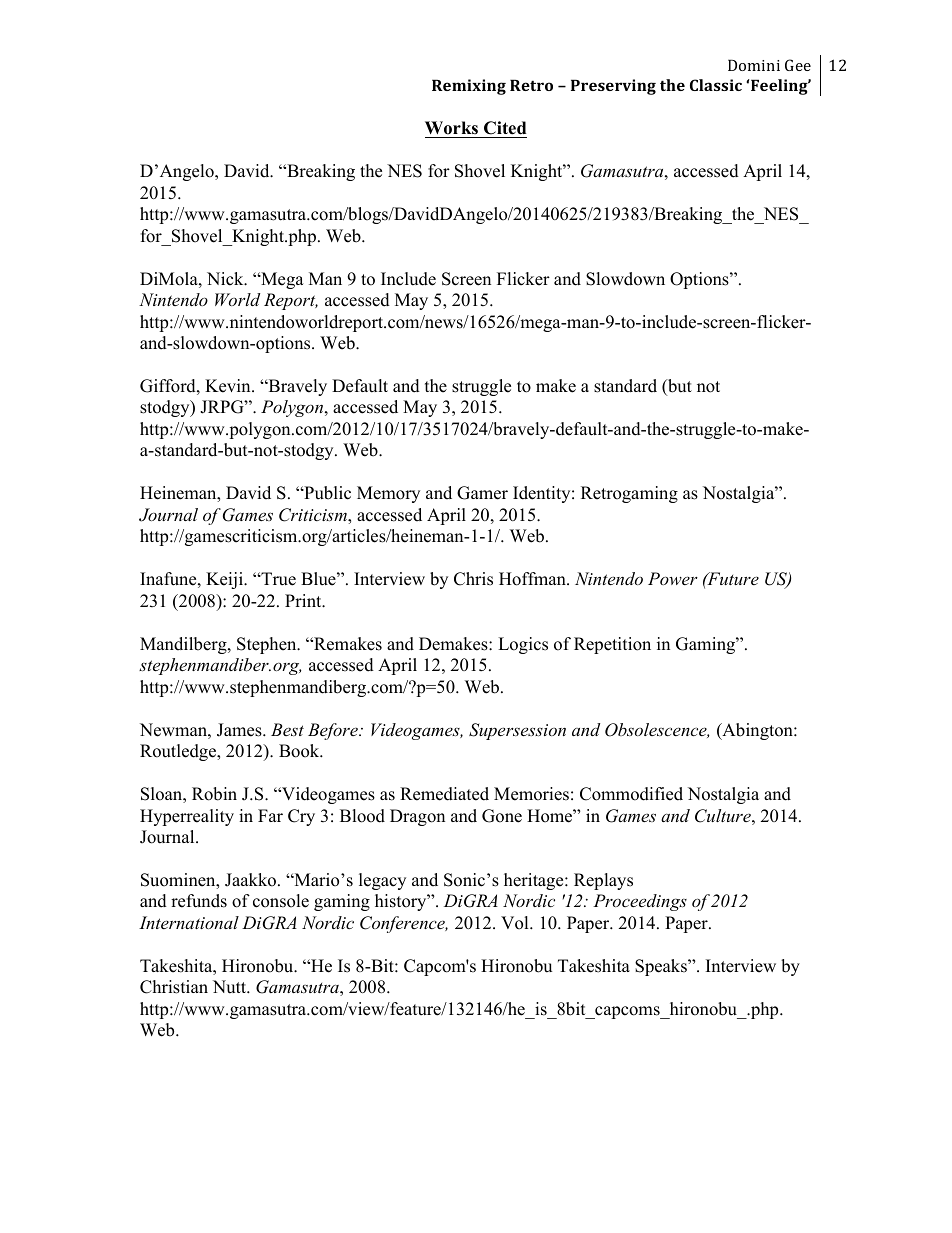  Describe the element at coordinates (482, 493) in the screenshot. I see `Gamer` at that location.
